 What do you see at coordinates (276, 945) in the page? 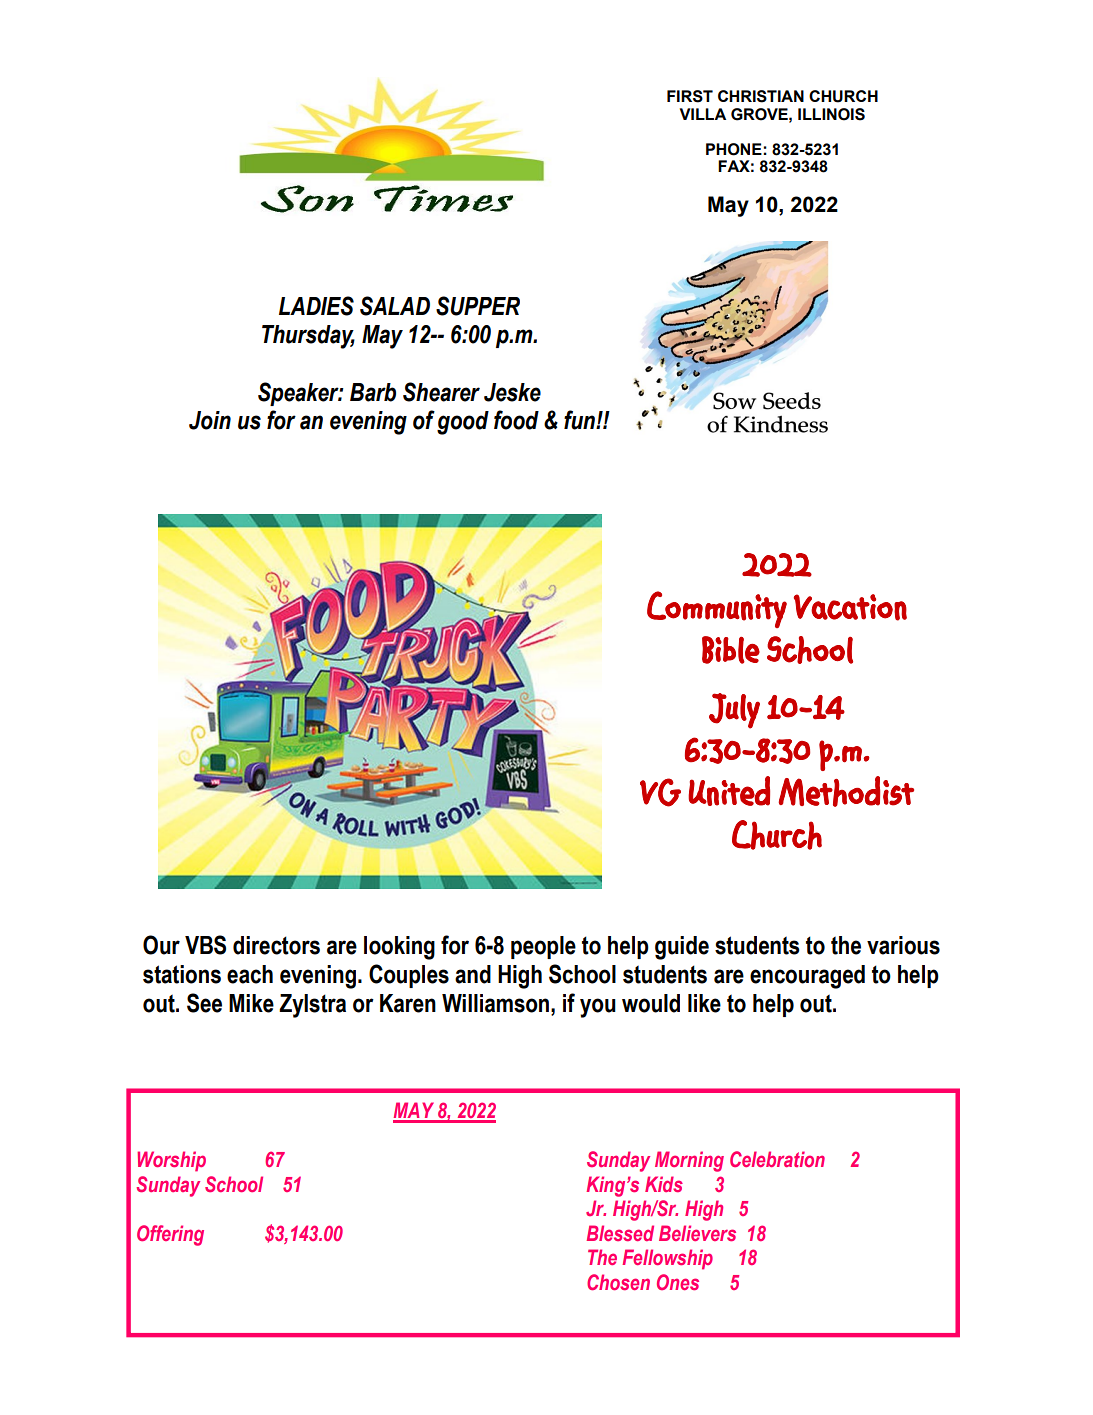
I see `directors` at bounding box center [276, 945].
